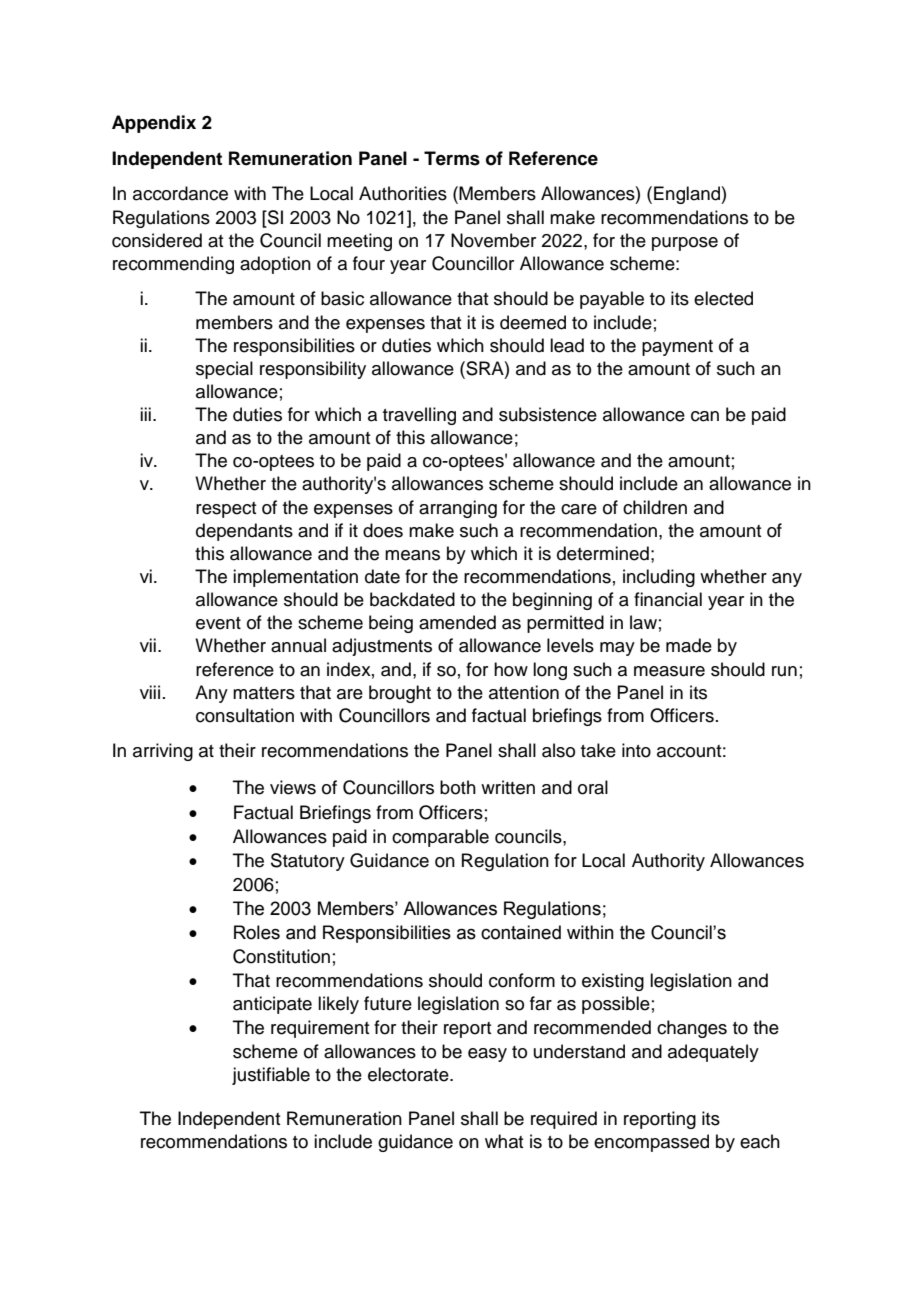  Describe the element at coordinates (271, 1076) in the screenshot. I see `justifiable` at that location.
